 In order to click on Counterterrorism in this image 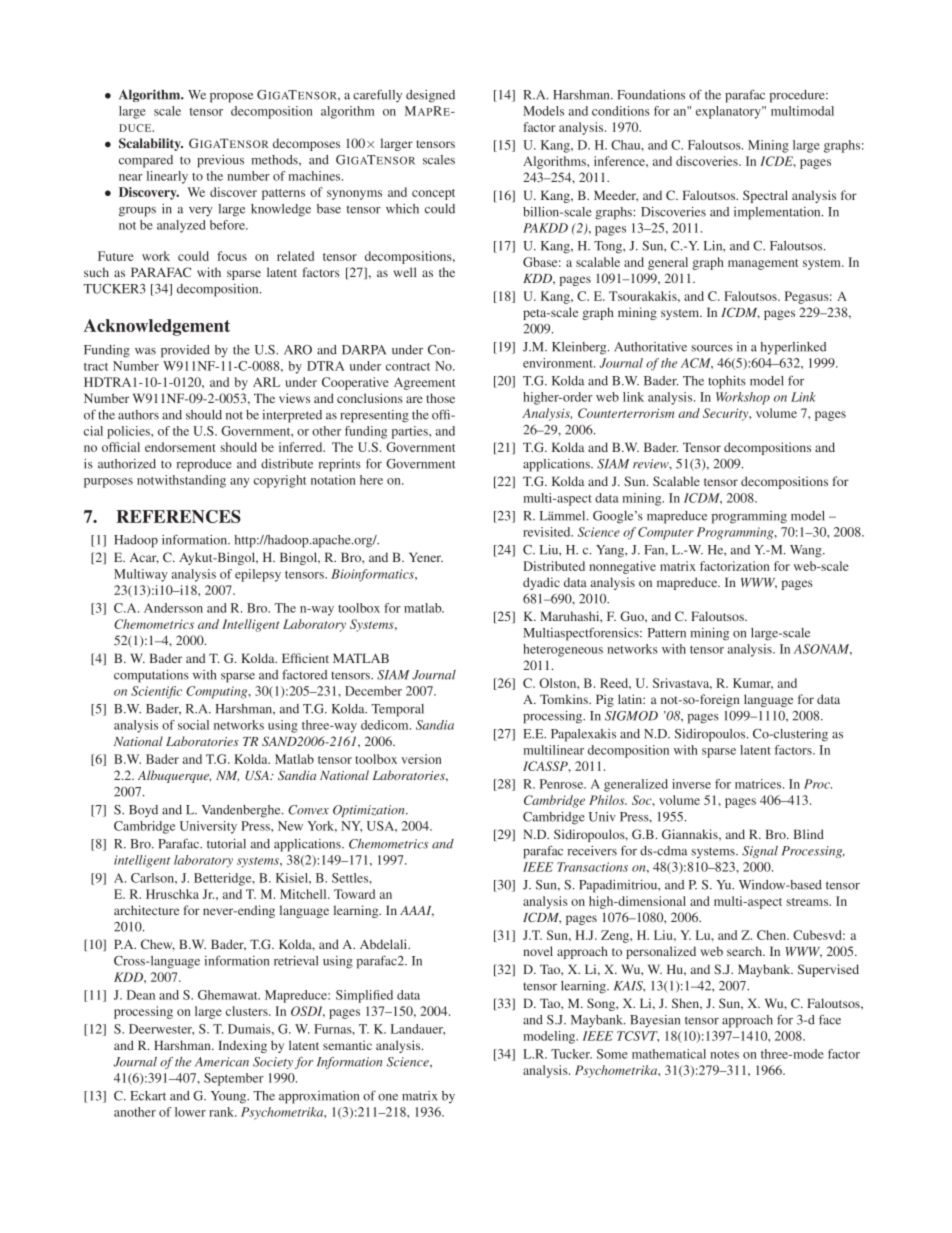, I will do `click(626, 413)`.
